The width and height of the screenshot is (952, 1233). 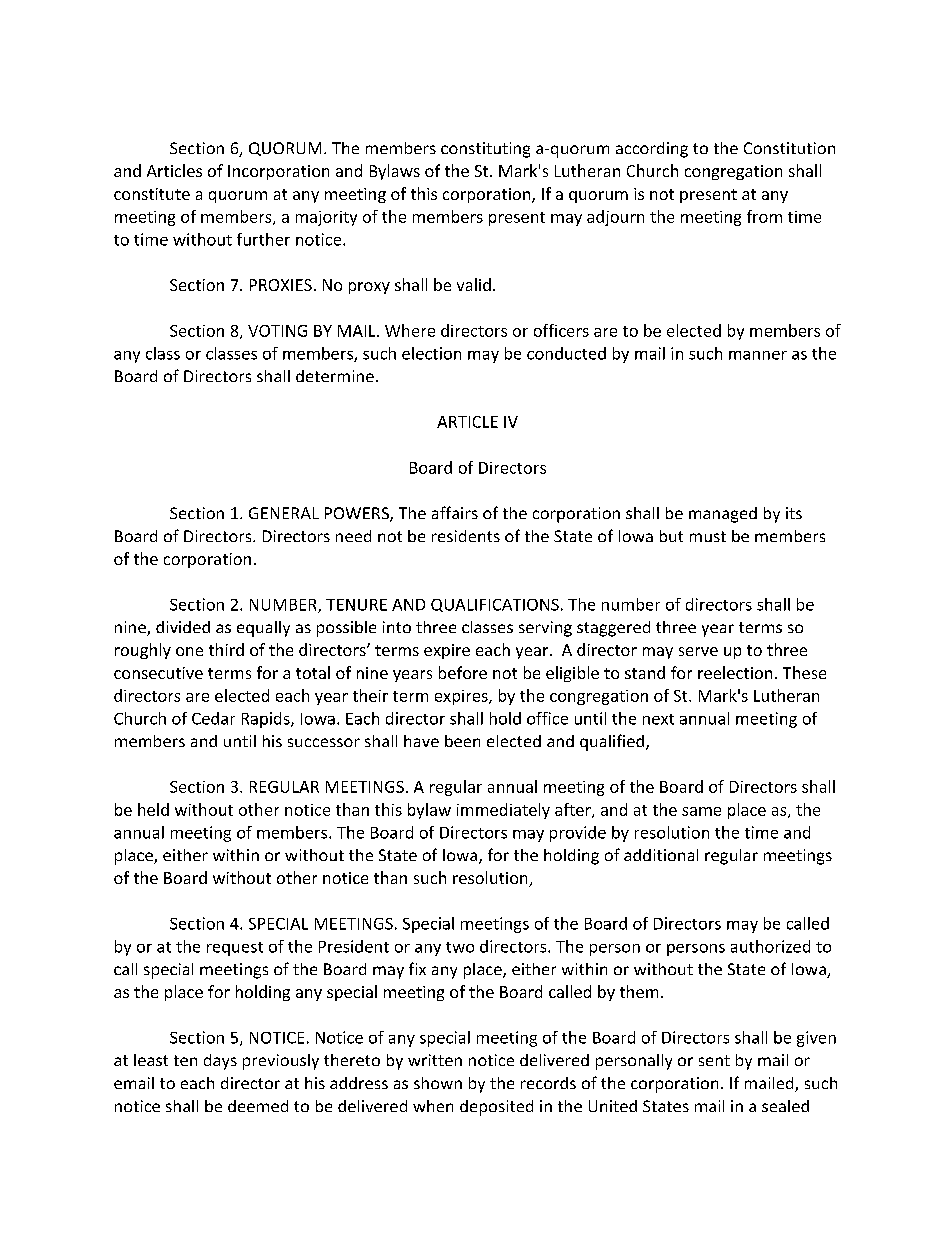 I want to click on held, so click(x=153, y=809).
